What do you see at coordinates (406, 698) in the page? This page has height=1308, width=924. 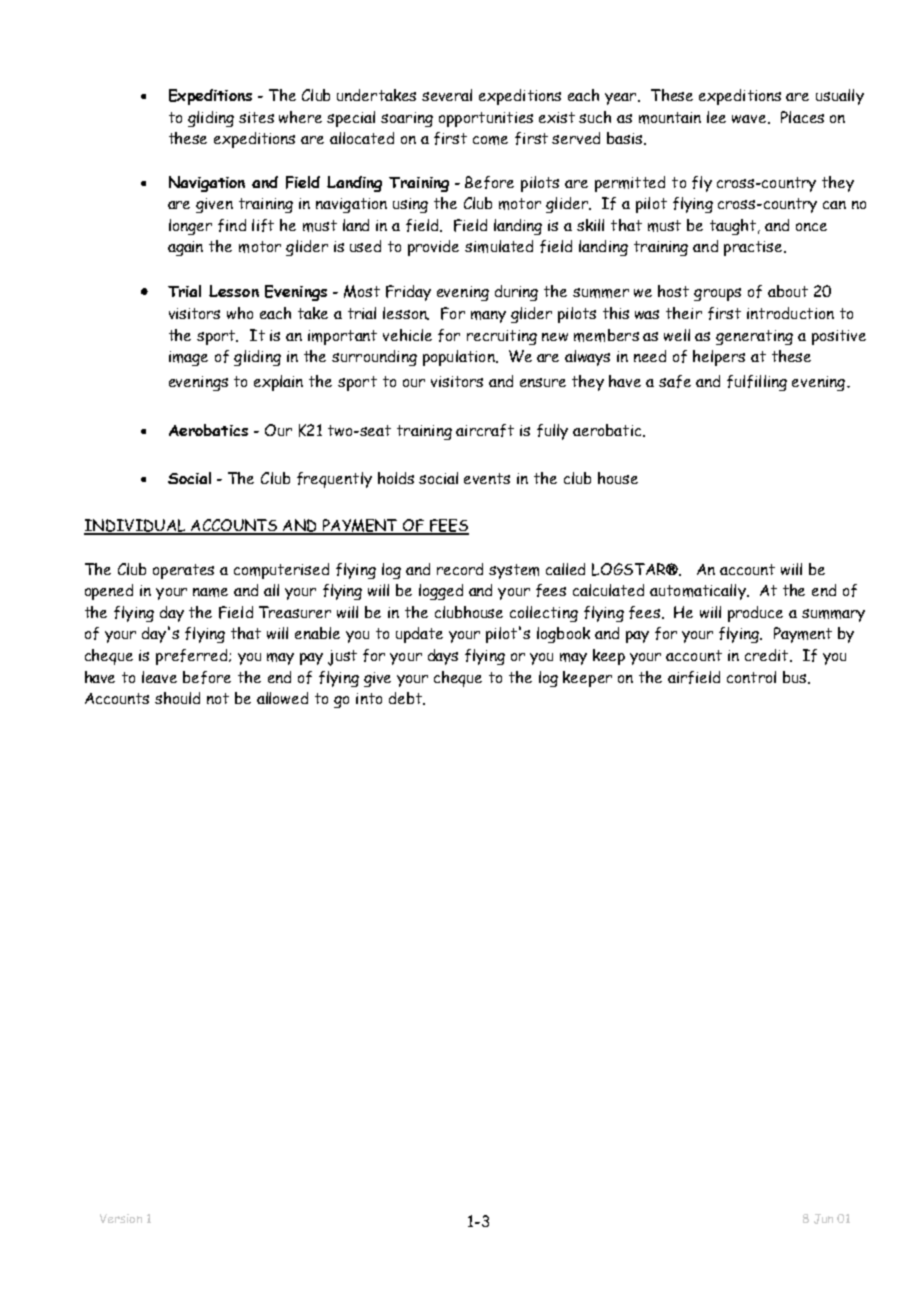 I see `debt` at bounding box center [406, 698].
